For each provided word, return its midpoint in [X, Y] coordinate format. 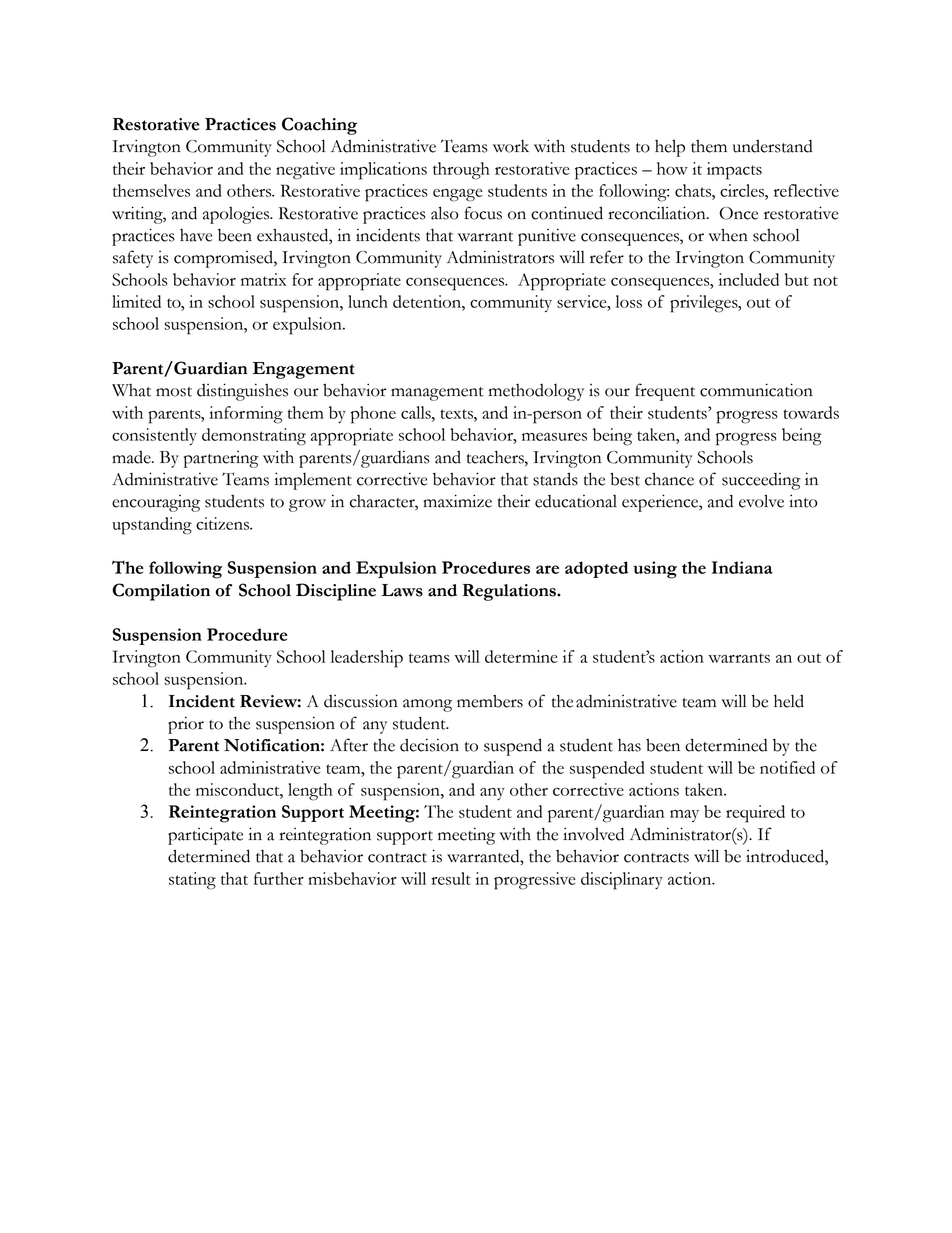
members [490, 701]
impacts [734, 171]
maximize [457, 501]
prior [186, 725]
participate [205, 836]
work [511, 146]
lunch [368, 301]
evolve [761, 501]
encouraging [156, 503]
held [789, 701]
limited [136, 301]
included [748, 279]
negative [305, 171]
